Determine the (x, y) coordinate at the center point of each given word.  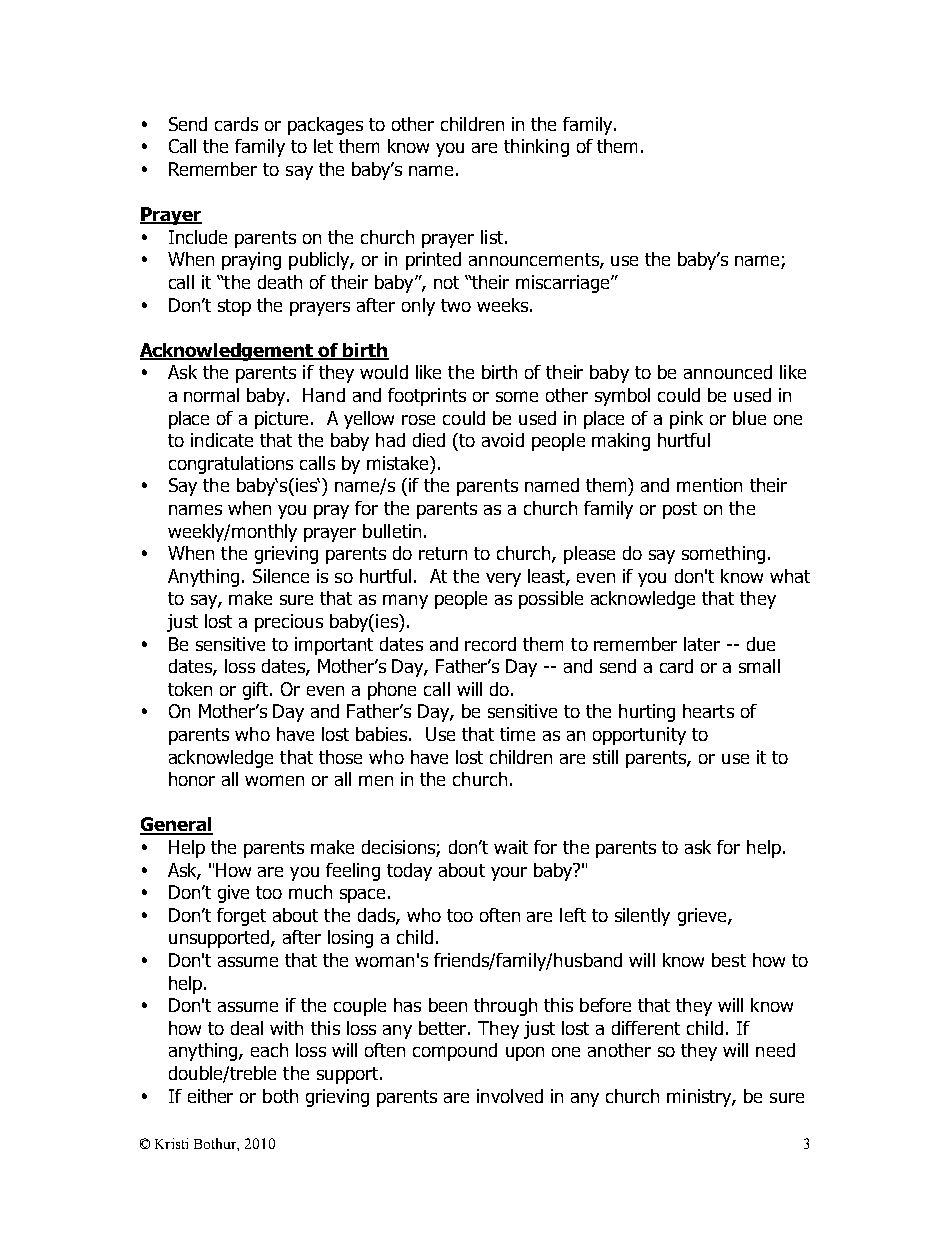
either (210, 1096)
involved (510, 1096)
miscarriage (564, 284)
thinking (536, 148)
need (775, 1050)
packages (325, 126)
